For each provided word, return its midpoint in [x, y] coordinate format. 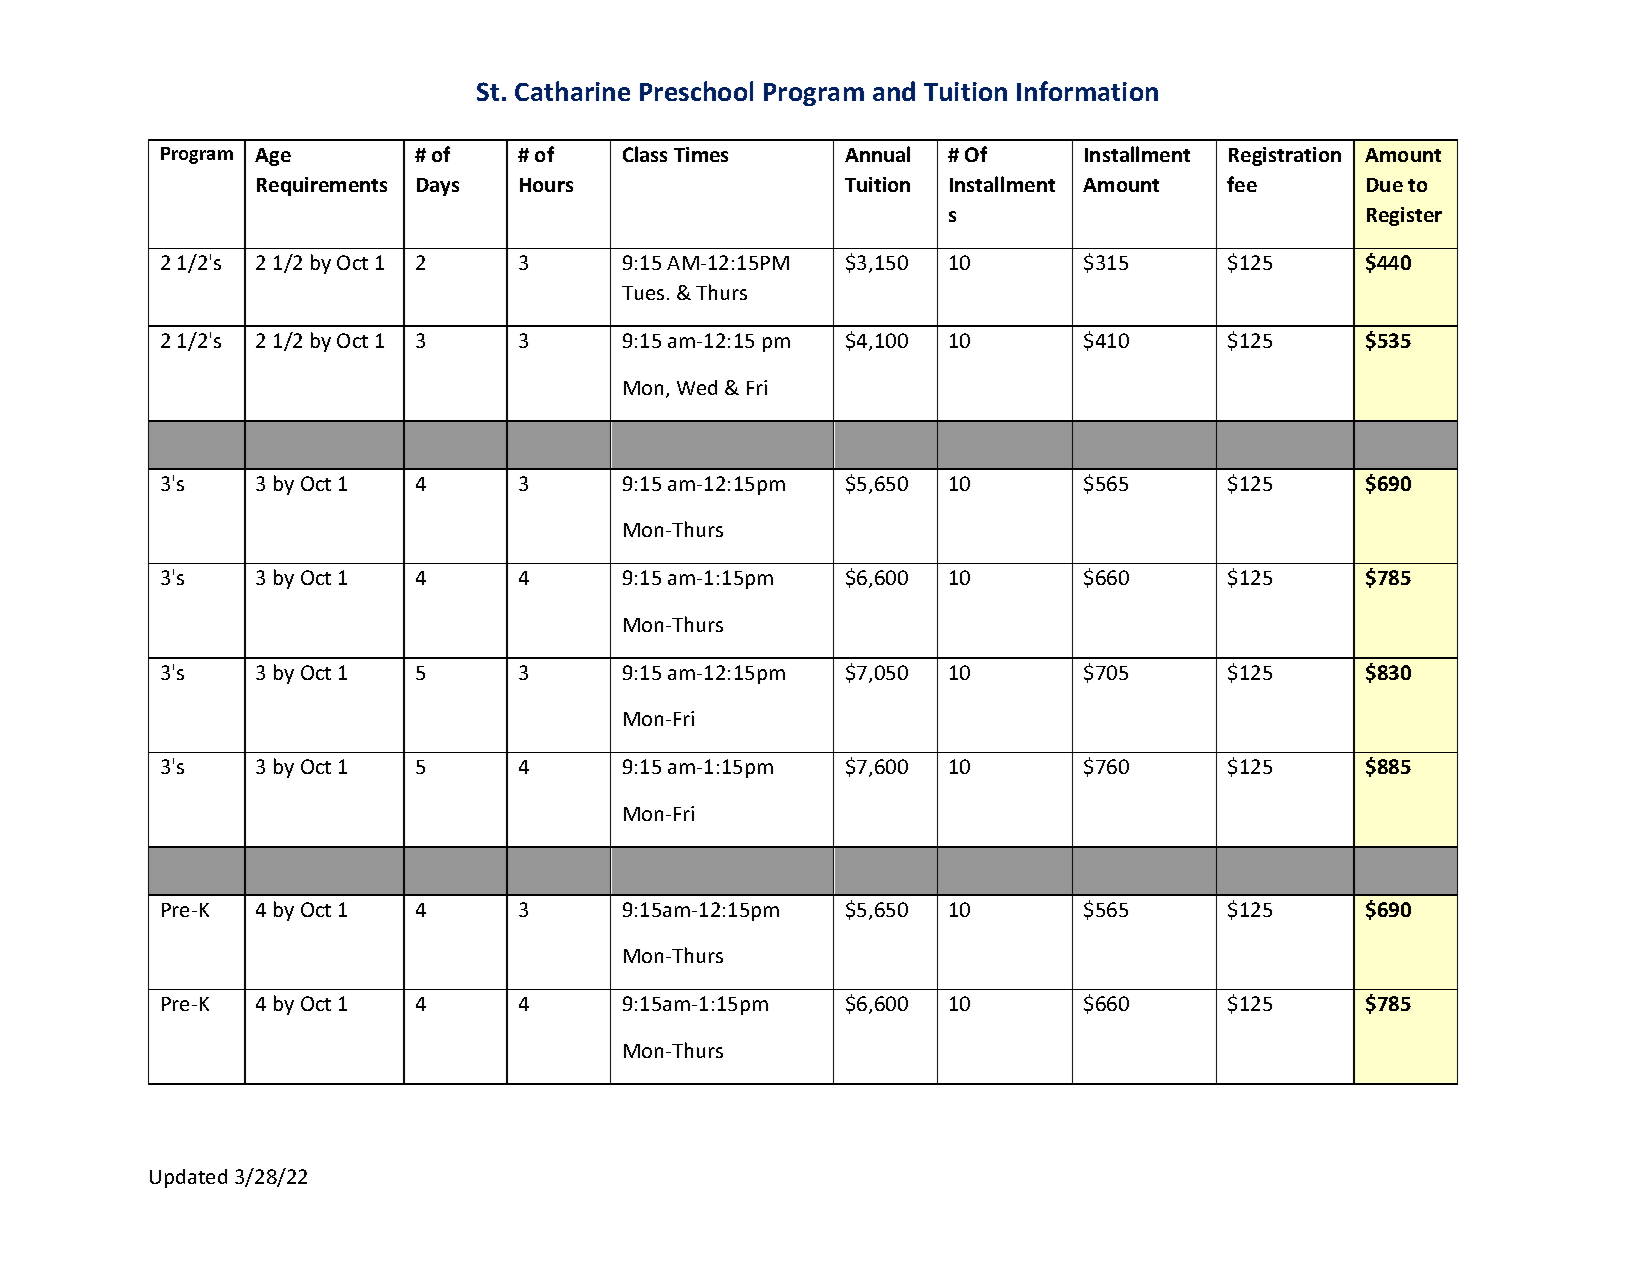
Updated [188, 1178]
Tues [643, 293]
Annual [877, 154]
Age [273, 157]
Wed [697, 387]
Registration [1285, 156]
